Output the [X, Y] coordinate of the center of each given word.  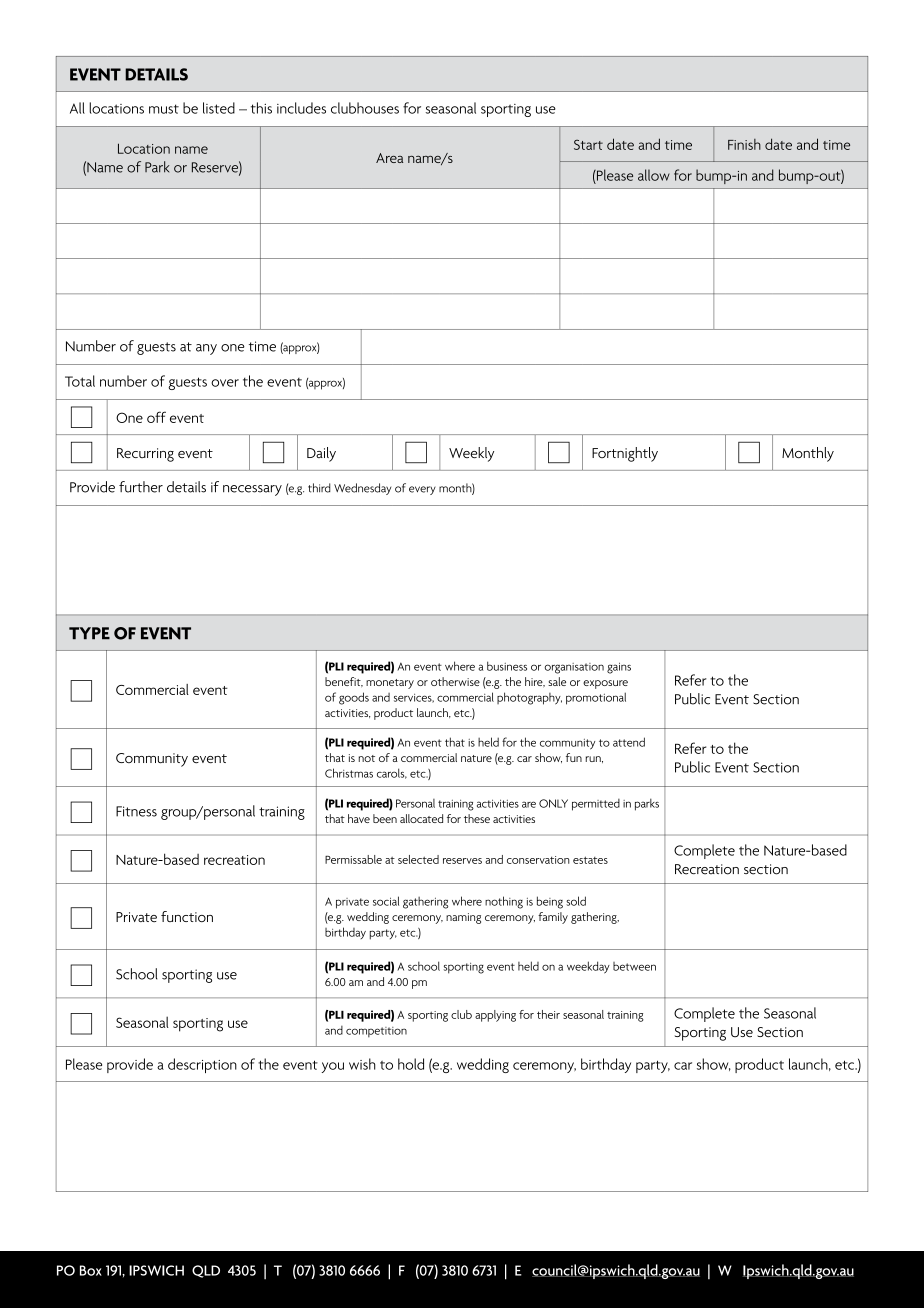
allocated [421, 818]
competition [376, 1032]
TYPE [89, 633]
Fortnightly [625, 454]
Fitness [136, 811]
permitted [596, 805]
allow [654, 175]
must [164, 109]
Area [389, 158]
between [634, 966]
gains [619, 668]
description [202, 1065]
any [206, 349]
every [422, 490]
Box [91, 1270]
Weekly [471, 454]
